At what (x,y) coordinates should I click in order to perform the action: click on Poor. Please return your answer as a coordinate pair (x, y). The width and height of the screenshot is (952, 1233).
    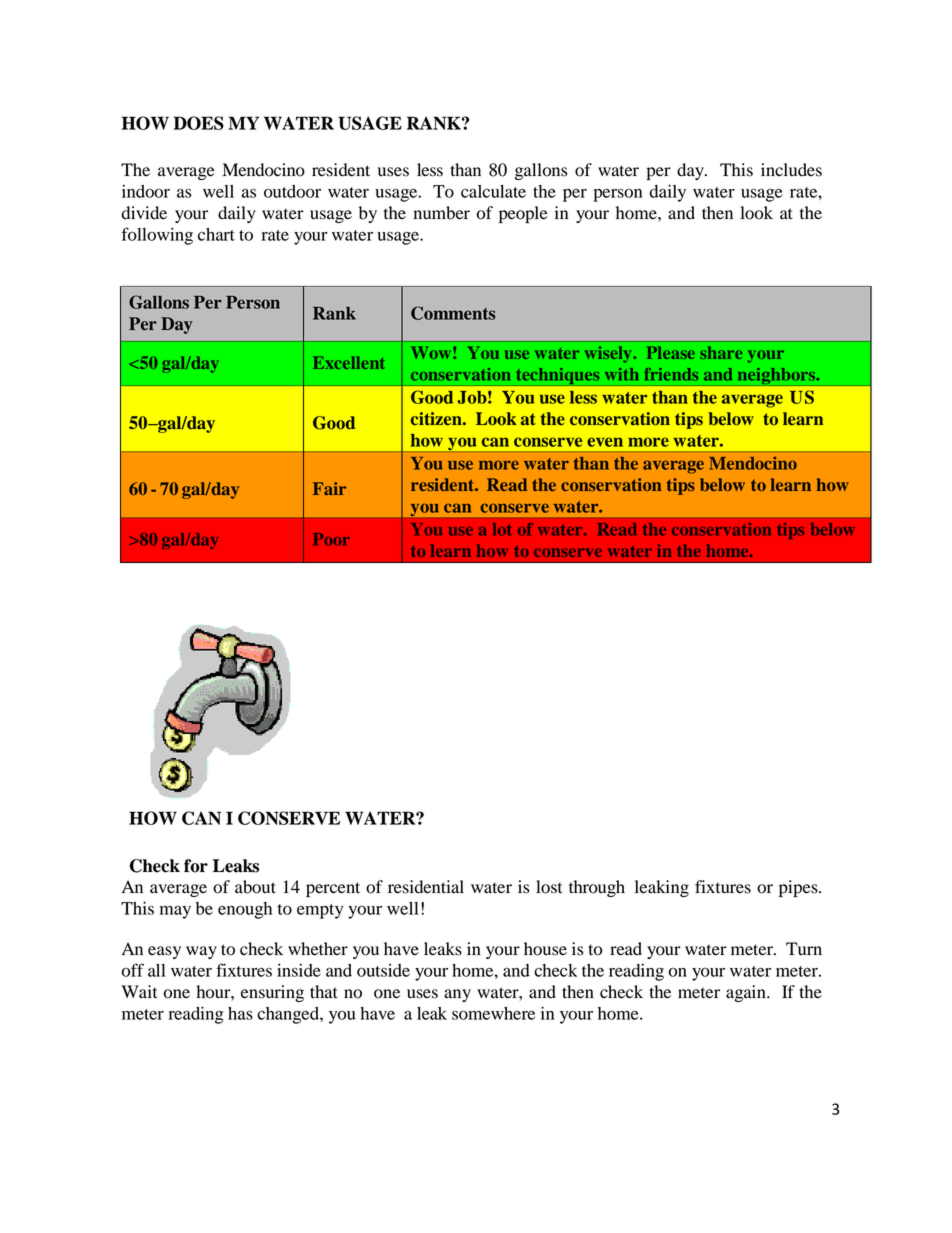
    Looking at the image, I should click on (331, 539).
